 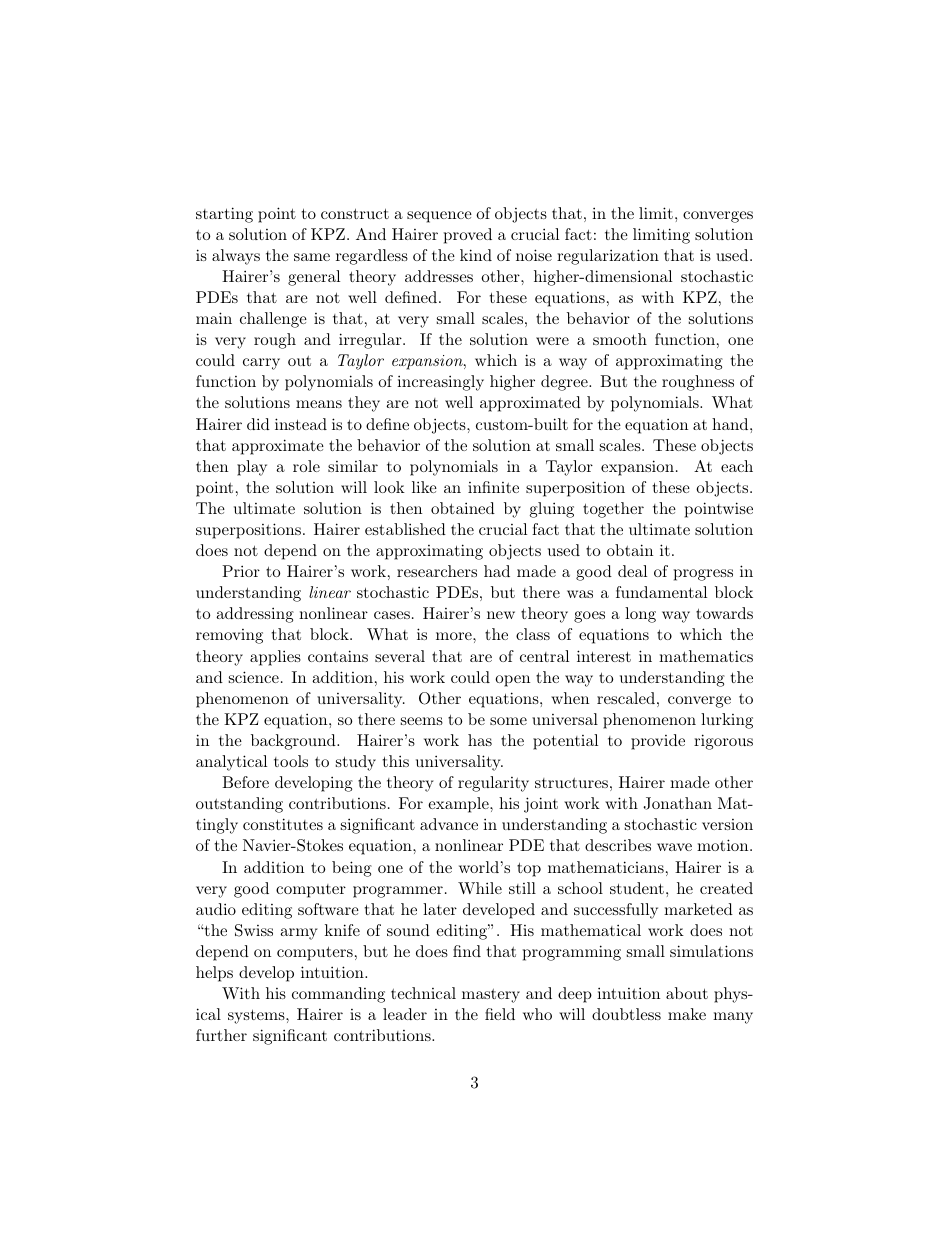 What do you see at coordinates (312, 257) in the screenshot?
I see `same` at bounding box center [312, 257].
